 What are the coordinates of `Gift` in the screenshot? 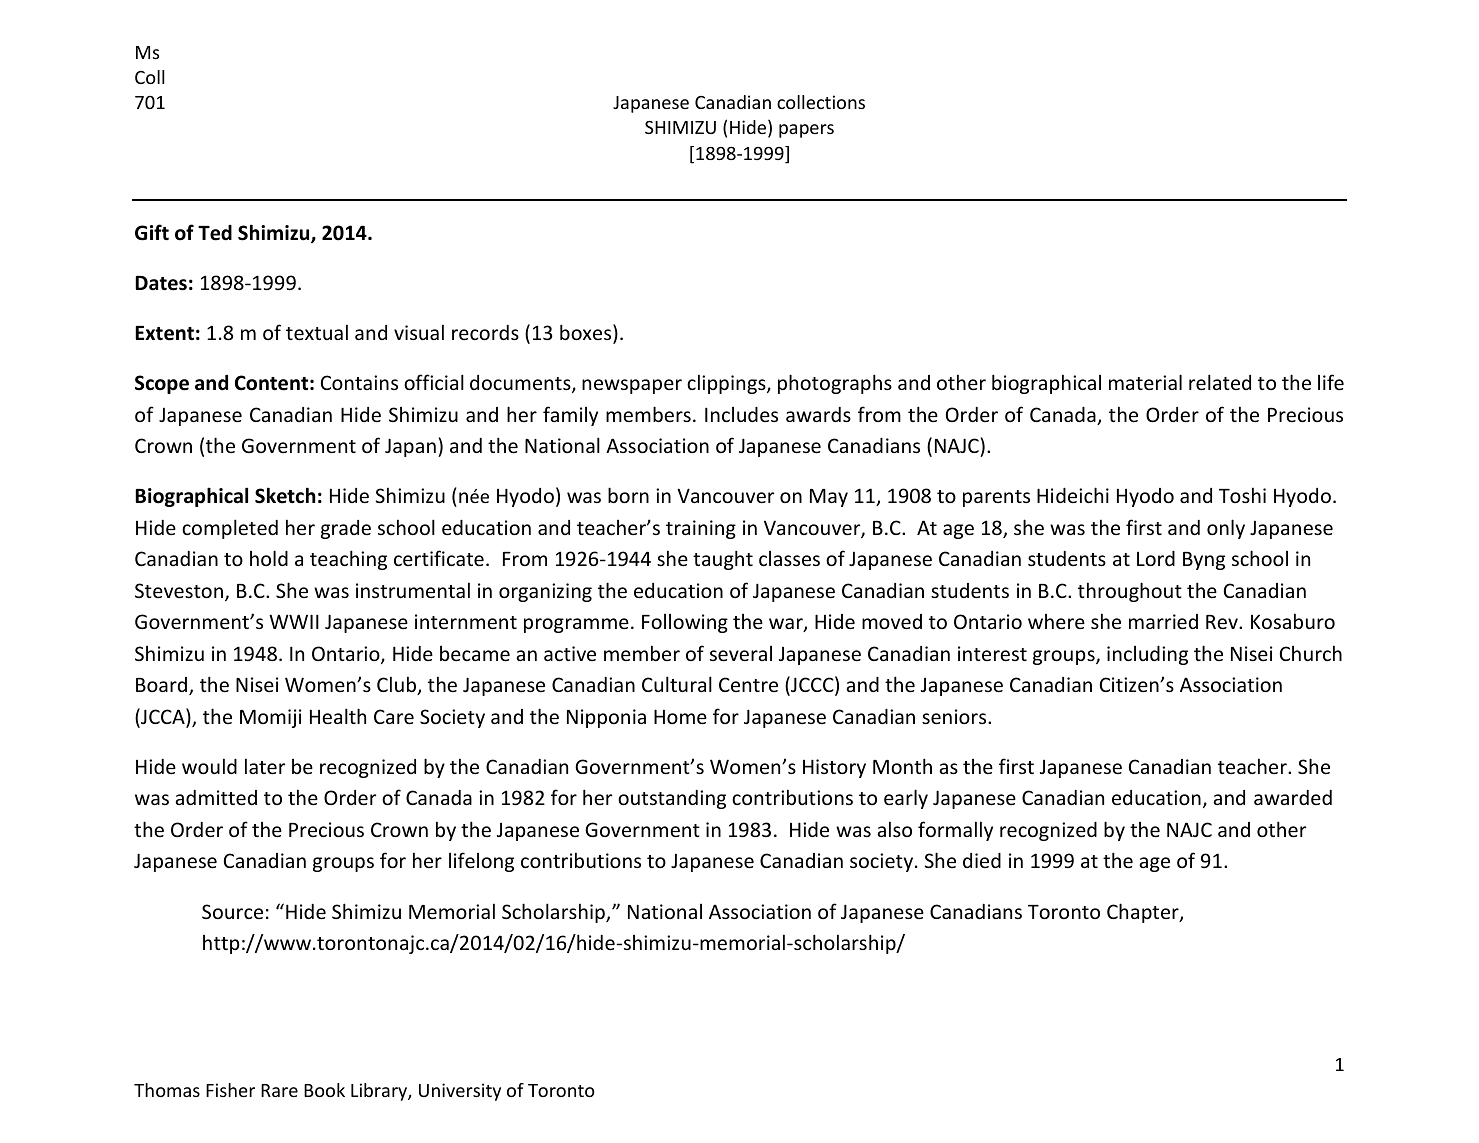 It's located at (152, 232).
